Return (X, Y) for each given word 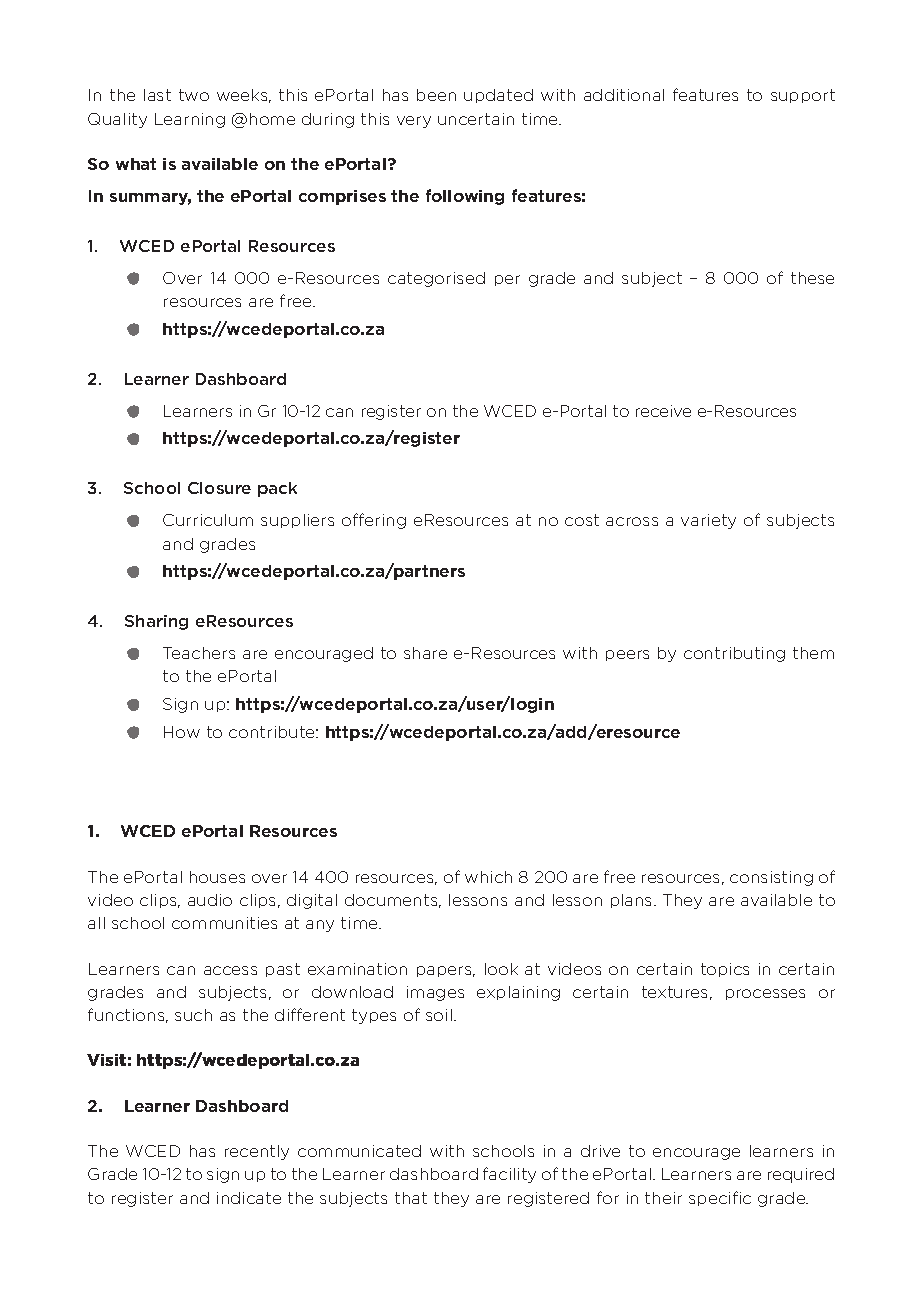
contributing (734, 654)
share (425, 653)
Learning (190, 120)
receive (663, 411)
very (414, 122)
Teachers (199, 653)
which (488, 877)
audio (210, 900)
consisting (771, 878)
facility (509, 1175)
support (803, 96)
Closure (219, 488)
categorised (436, 279)
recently (257, 1152)
